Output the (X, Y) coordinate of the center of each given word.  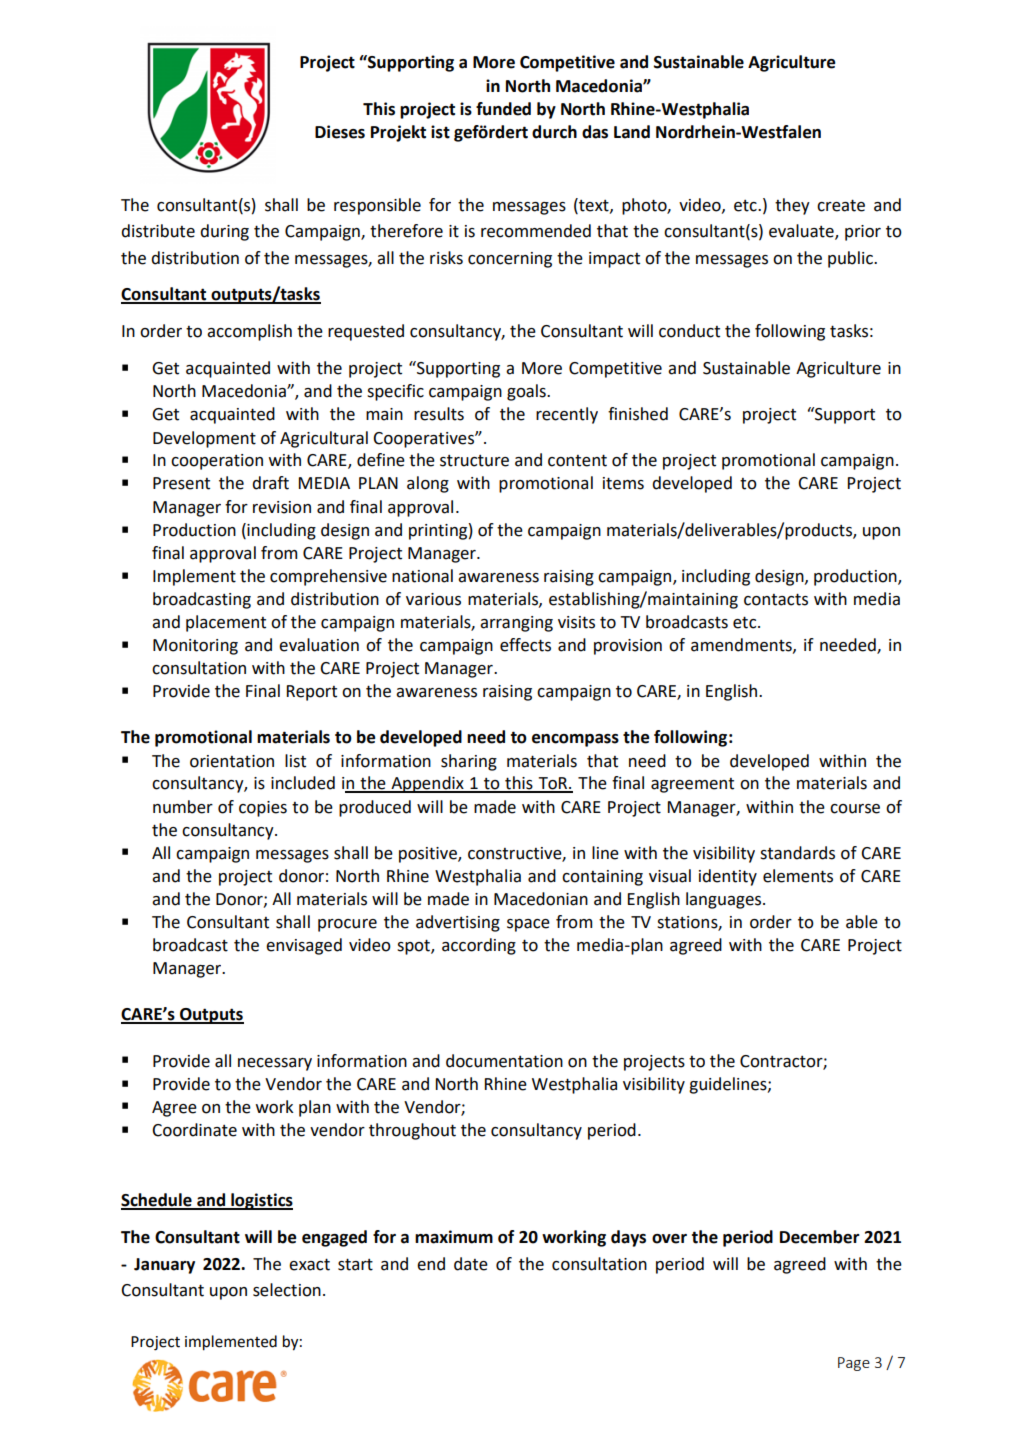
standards (797, 853)
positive (429, 855)
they (792, 206)
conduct (689, 331)
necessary (275, 1064)
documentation (504, 1061)
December (820, 1237)
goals (527, 392)
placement (226, 623)
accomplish (249, 332)
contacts (776, 599)
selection (287, 1290)
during (224, 232)
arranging (516, 624)
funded (503, 109)
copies (263, 809)
